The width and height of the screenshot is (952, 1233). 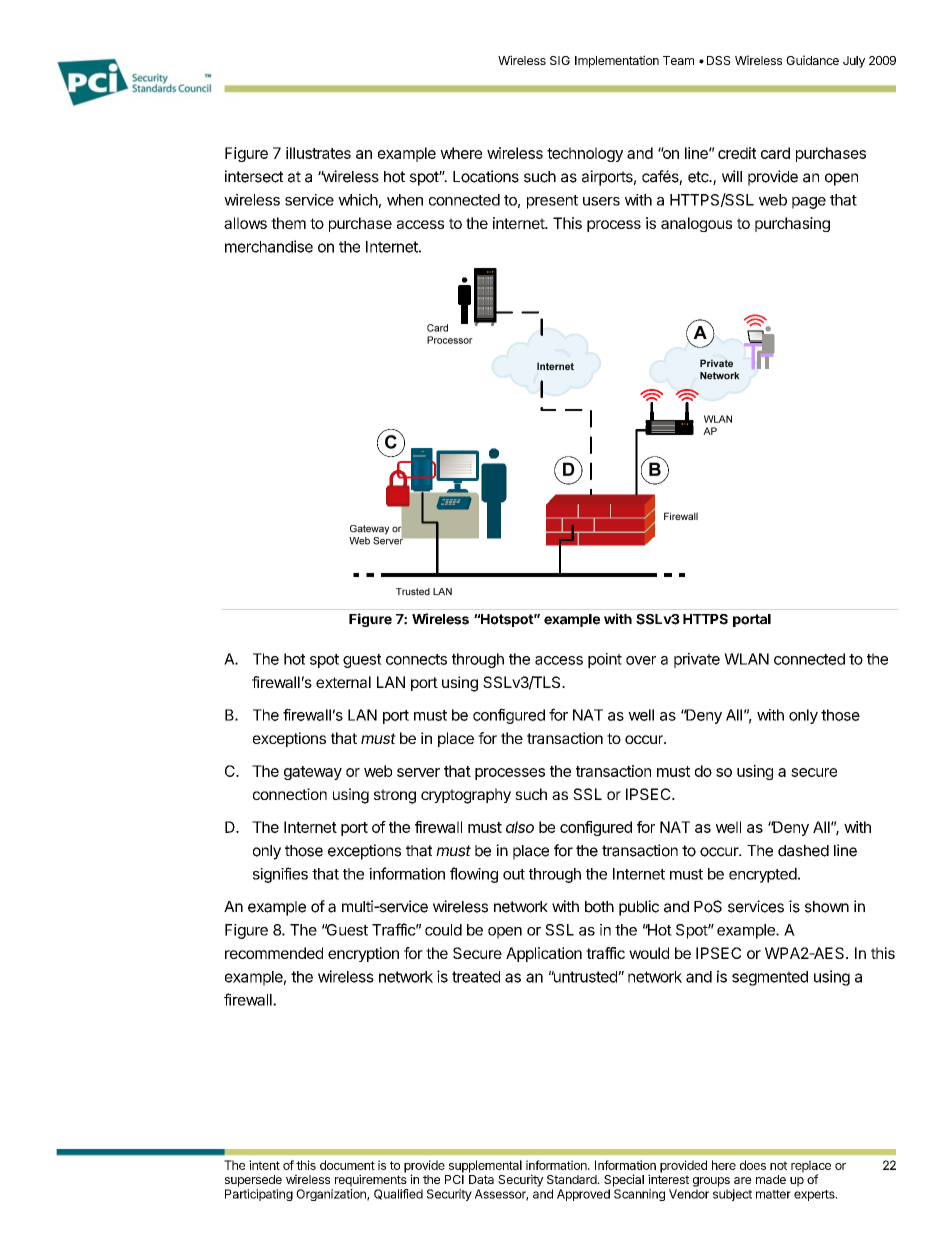 What do you see at coordinates (347, 1165) in the screenshot?
I see `document` at bounding box center [347, 1165].
